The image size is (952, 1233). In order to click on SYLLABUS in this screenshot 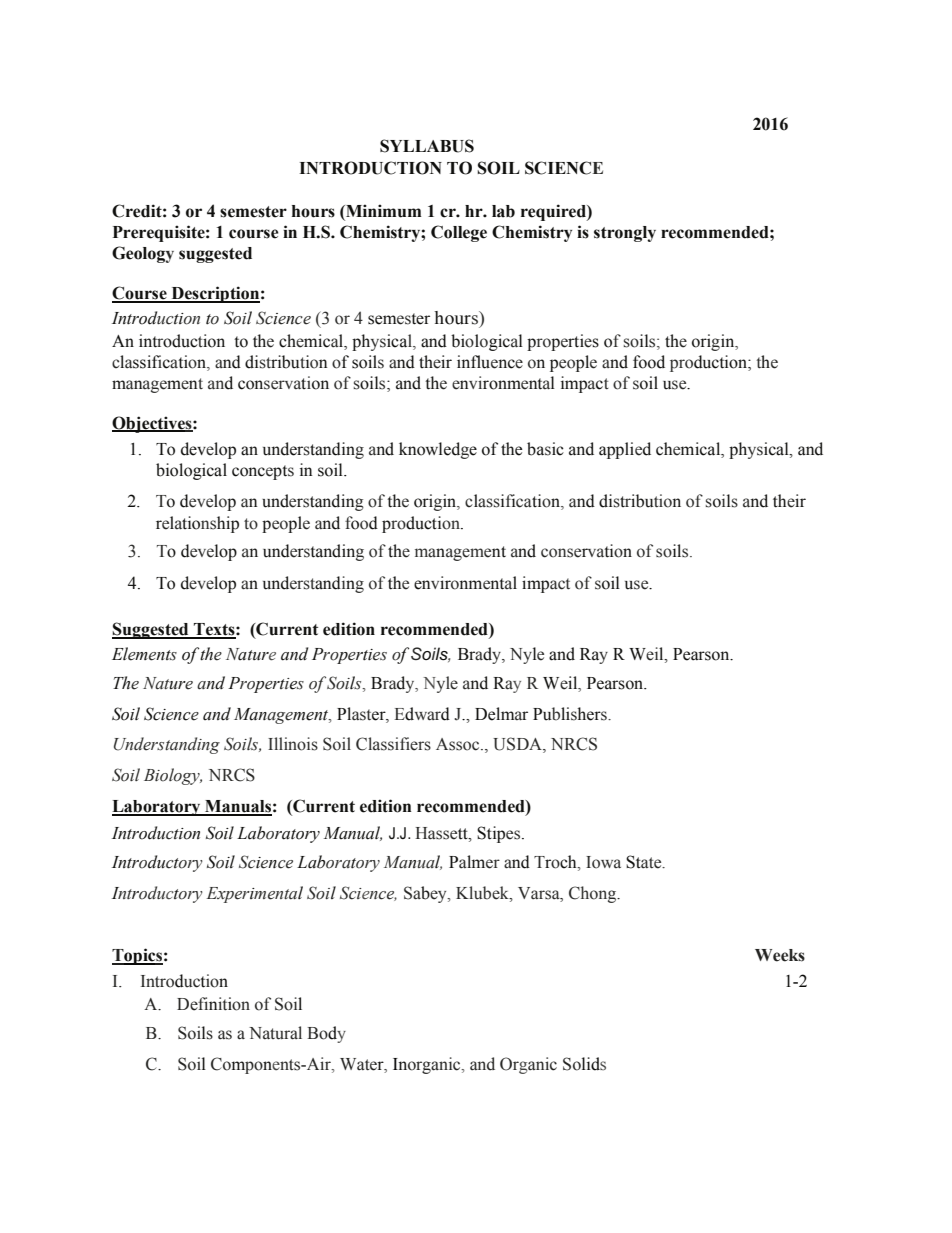, I will do `click(427, 146)`.
